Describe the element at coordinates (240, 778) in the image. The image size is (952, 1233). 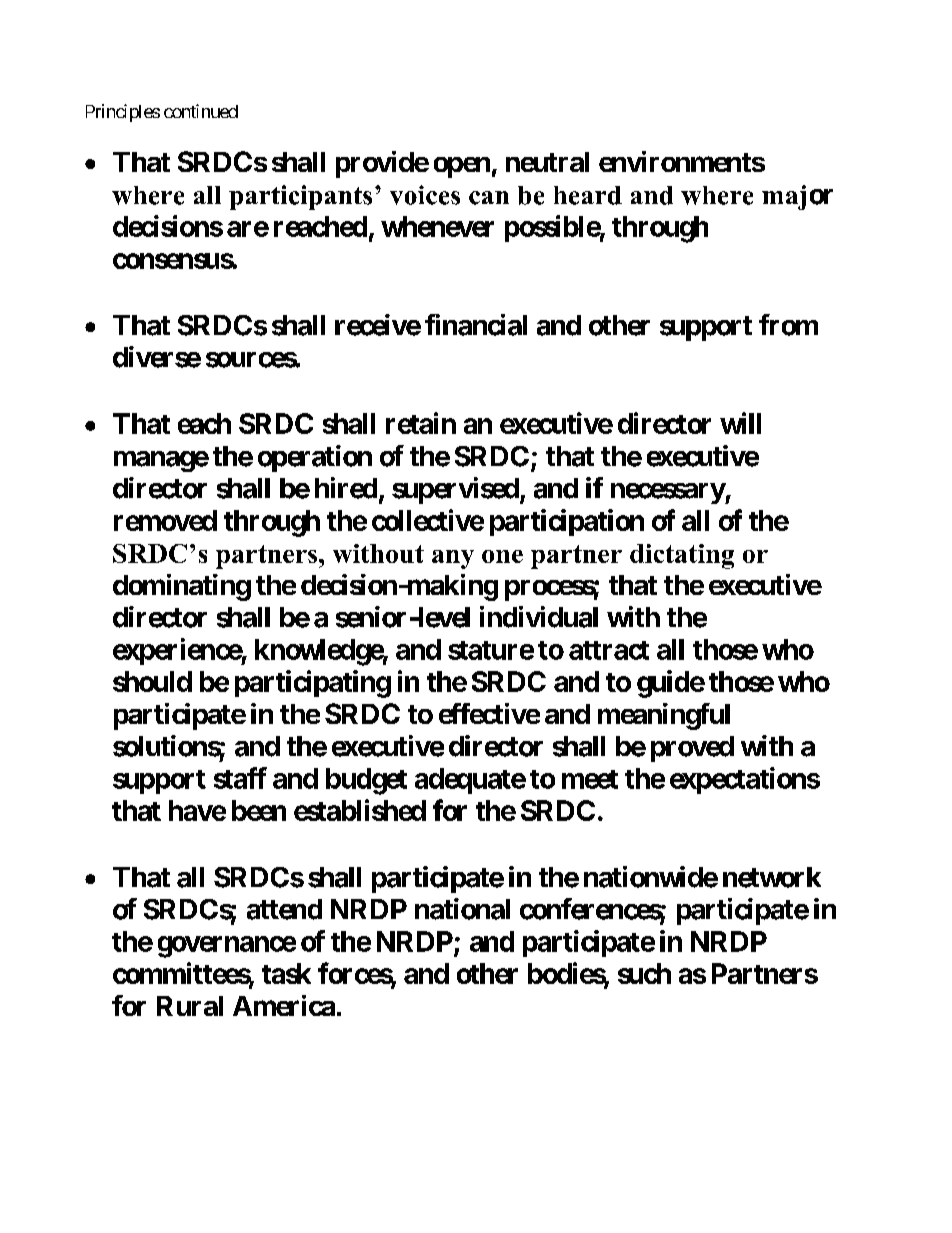
I see `staff` at that location.
